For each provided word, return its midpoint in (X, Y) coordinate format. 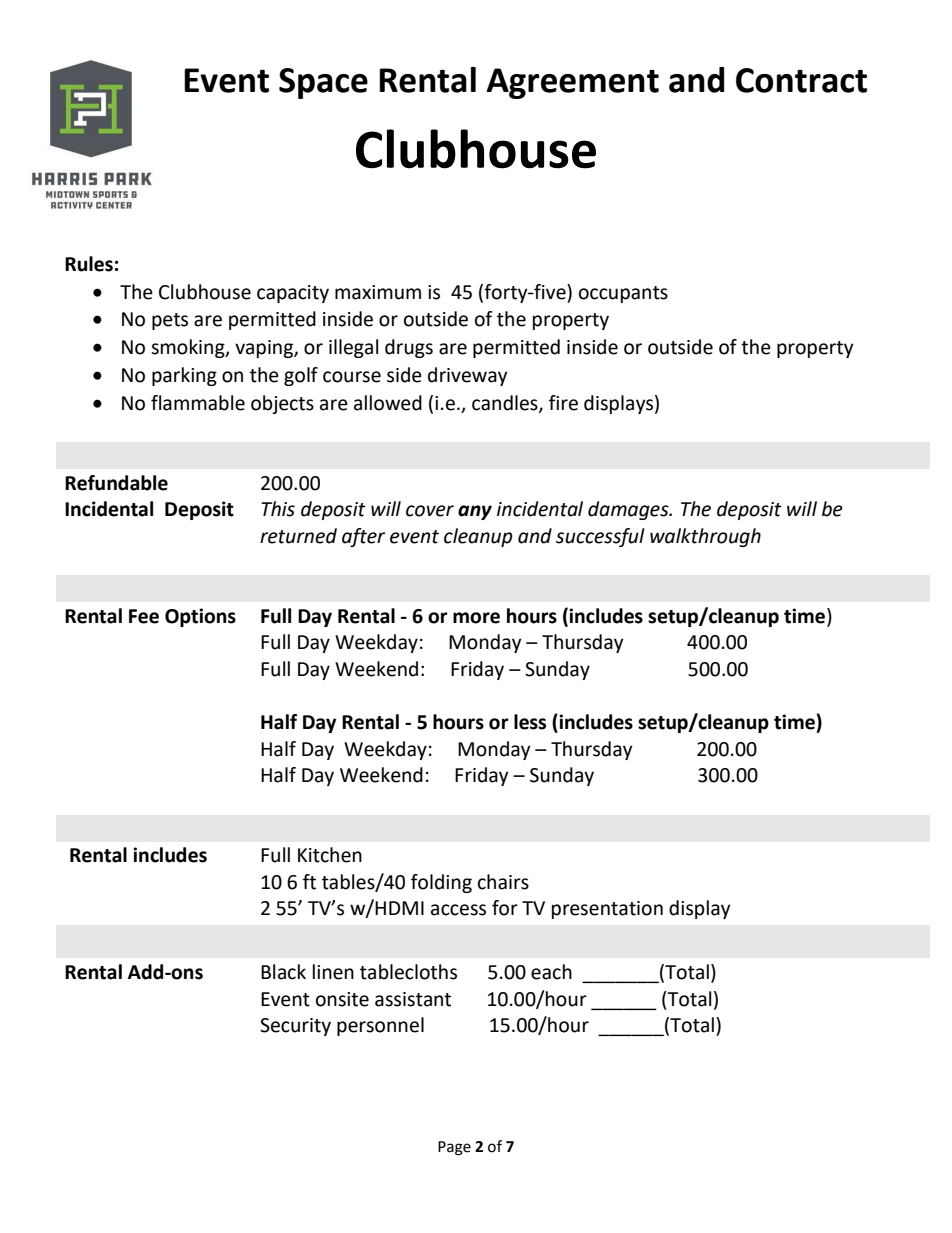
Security (295, 1027)
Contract (801, 80)
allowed (388, 403)
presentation (607, 910)
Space (323, 83)
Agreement (572, 83)
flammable (198, 403)
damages (629, 510)
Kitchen (330, 855)
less (530, 722)
